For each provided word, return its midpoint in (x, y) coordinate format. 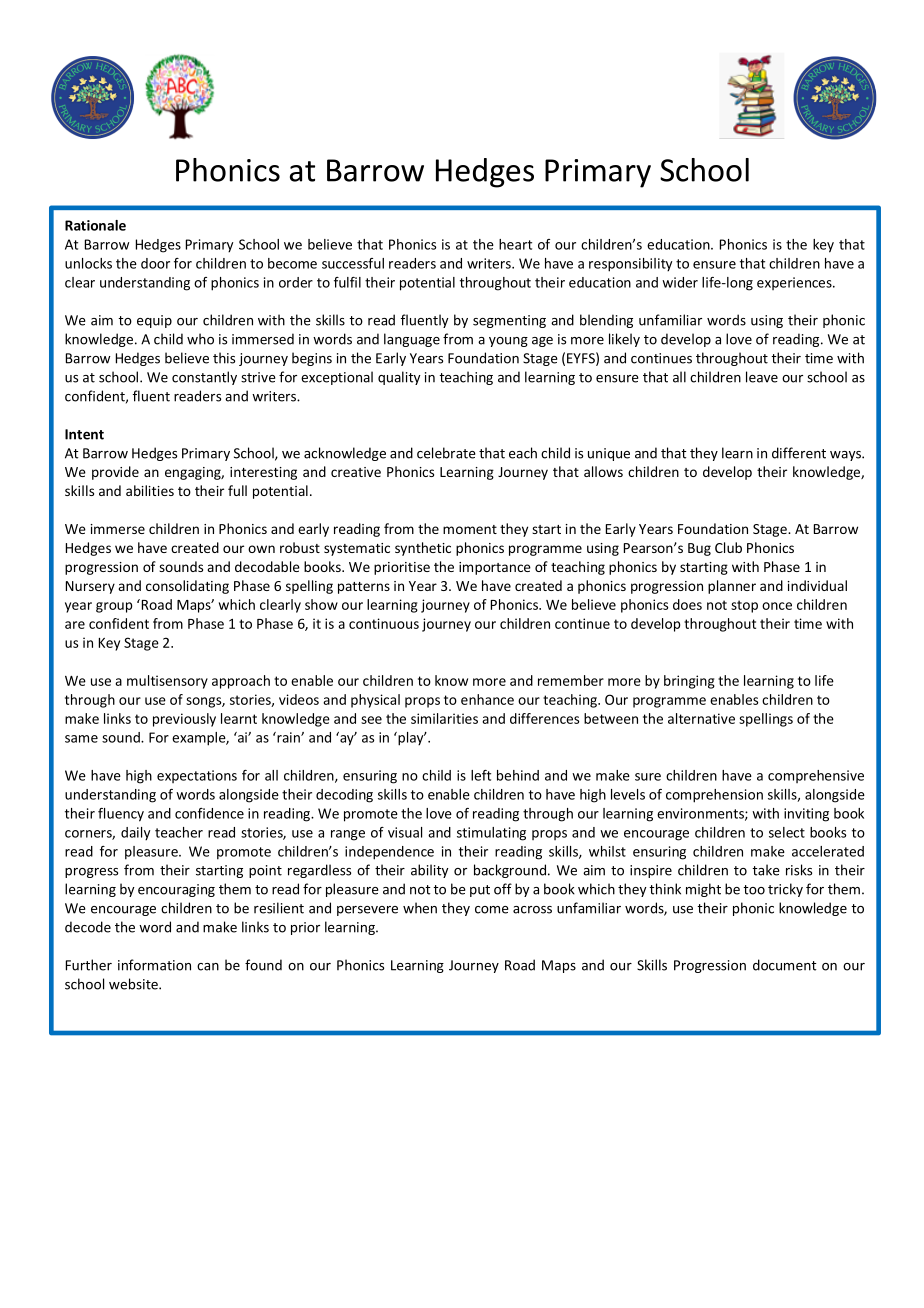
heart (515, 244)
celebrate (446, 453)
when (420, 908)
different (799, 453)
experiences (795, 283)
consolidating (187, 587)
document (785, 965)
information (154, 965)
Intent (84, 434)
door (155, 263)
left (481, 775)
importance (495, 568)
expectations (197, 776)
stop (744, 606)
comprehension (714, 796)
